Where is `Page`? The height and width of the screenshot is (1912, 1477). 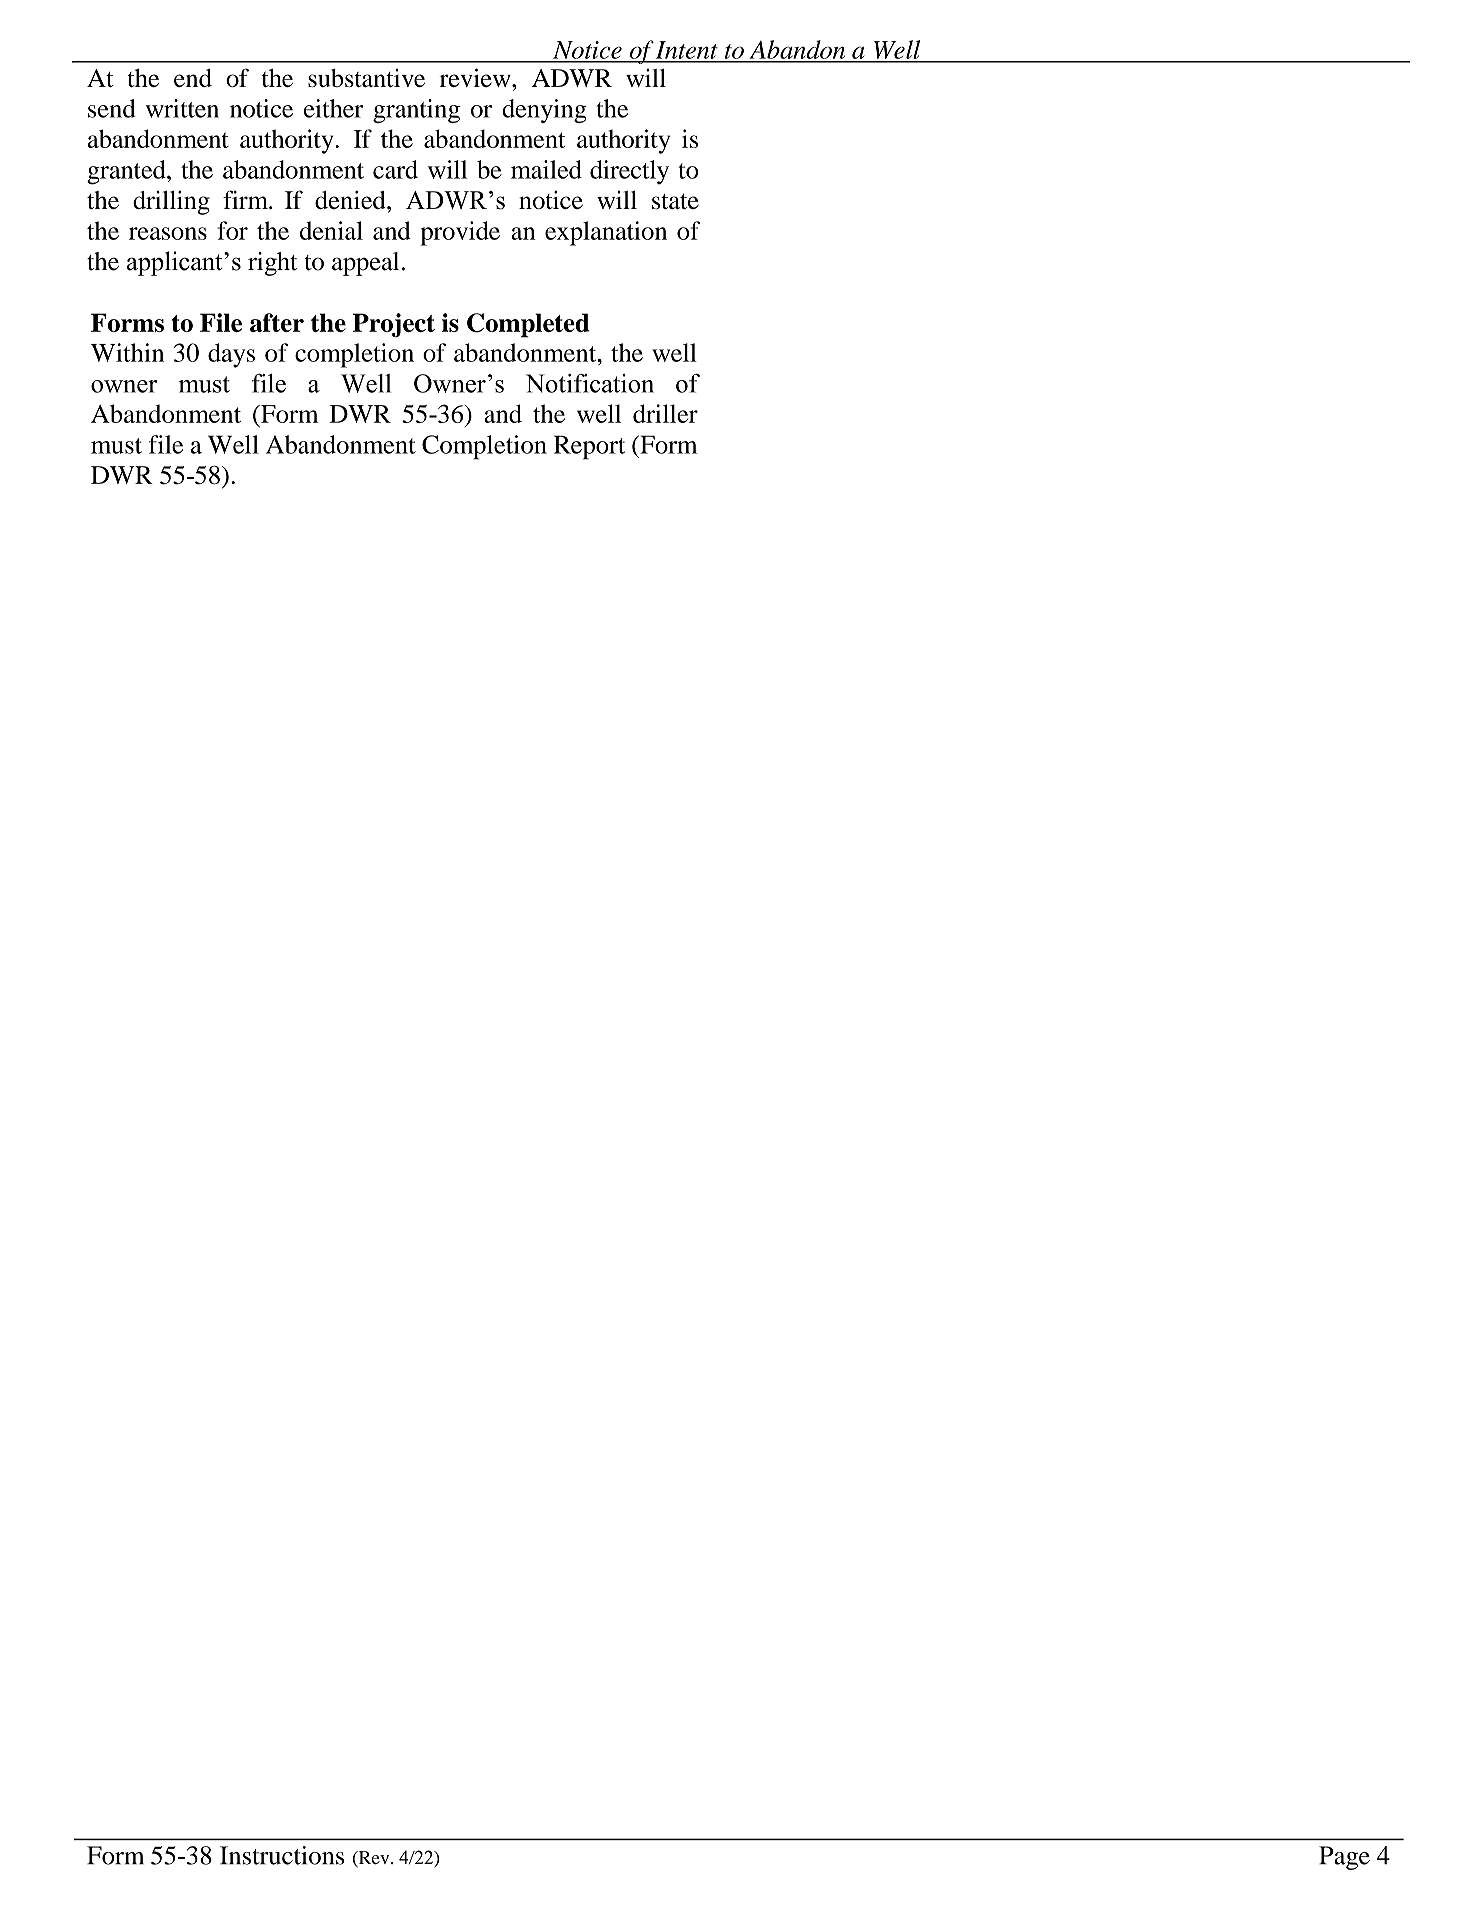
Page is located at coordinates (1344, 1858).
